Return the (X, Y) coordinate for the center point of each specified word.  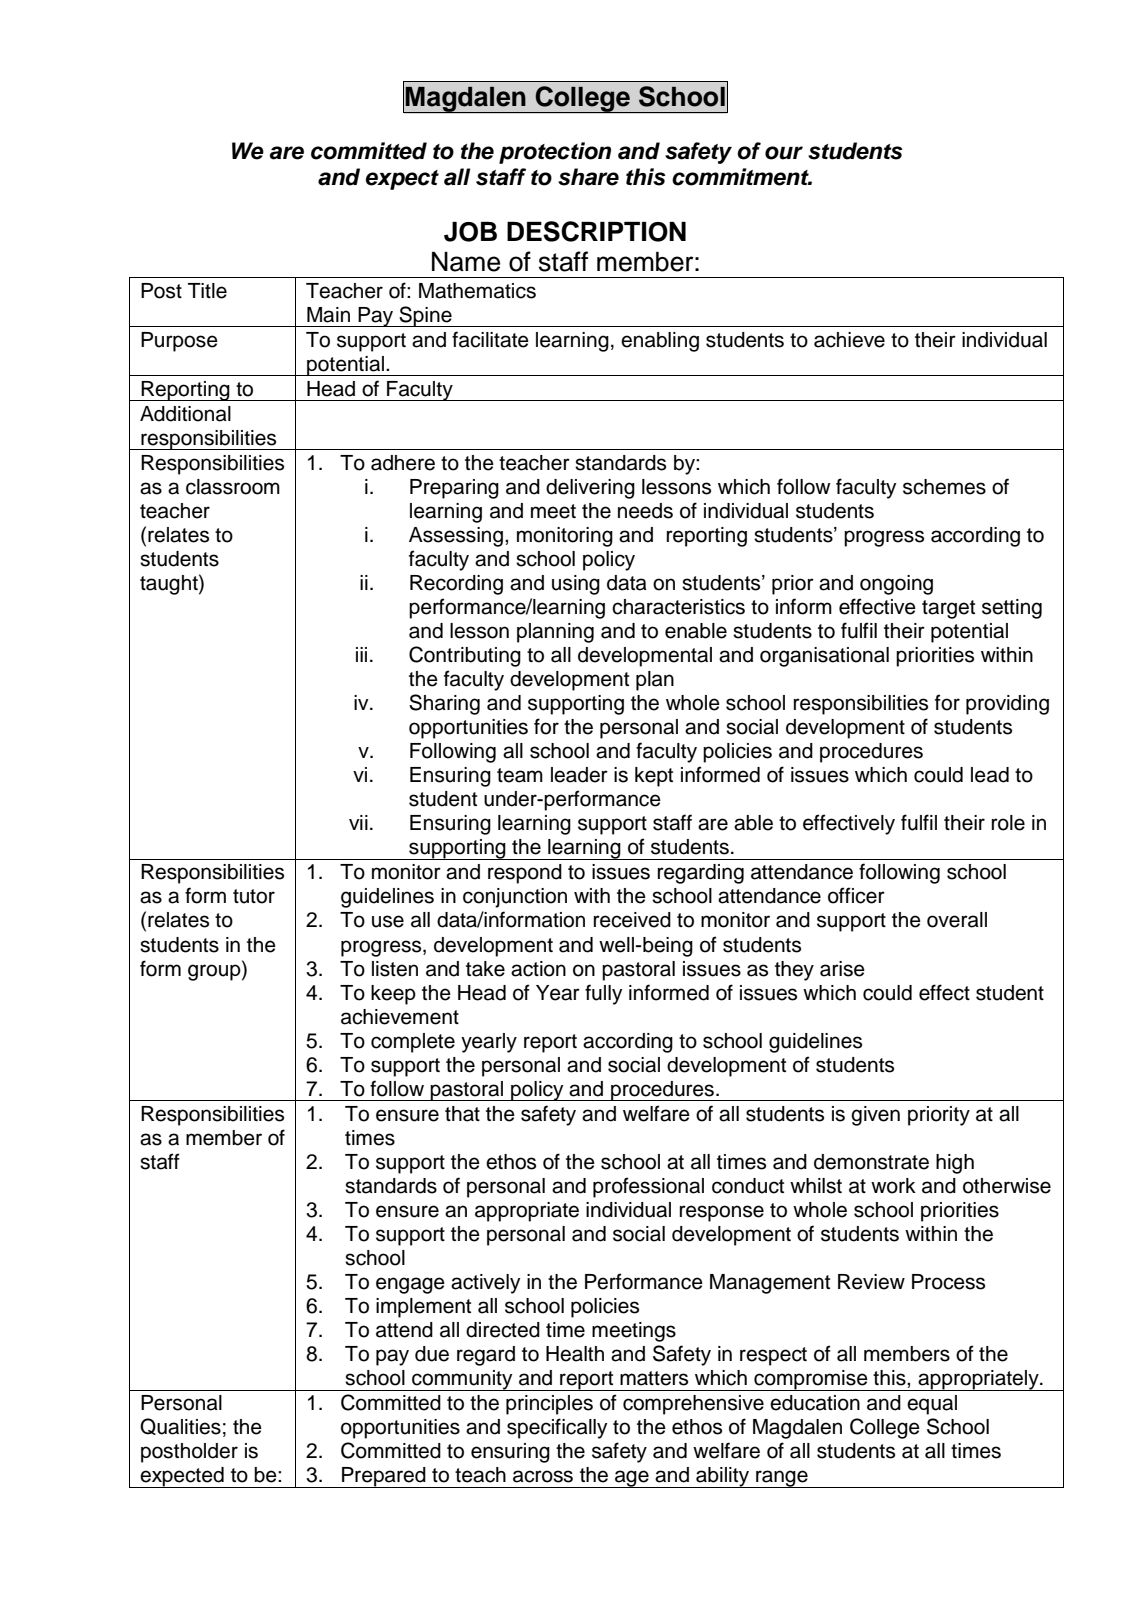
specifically (557, 1428)
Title (207, 291)
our (784, 153)
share (588, 177)
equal (932, 1405)
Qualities (180, 1426)
